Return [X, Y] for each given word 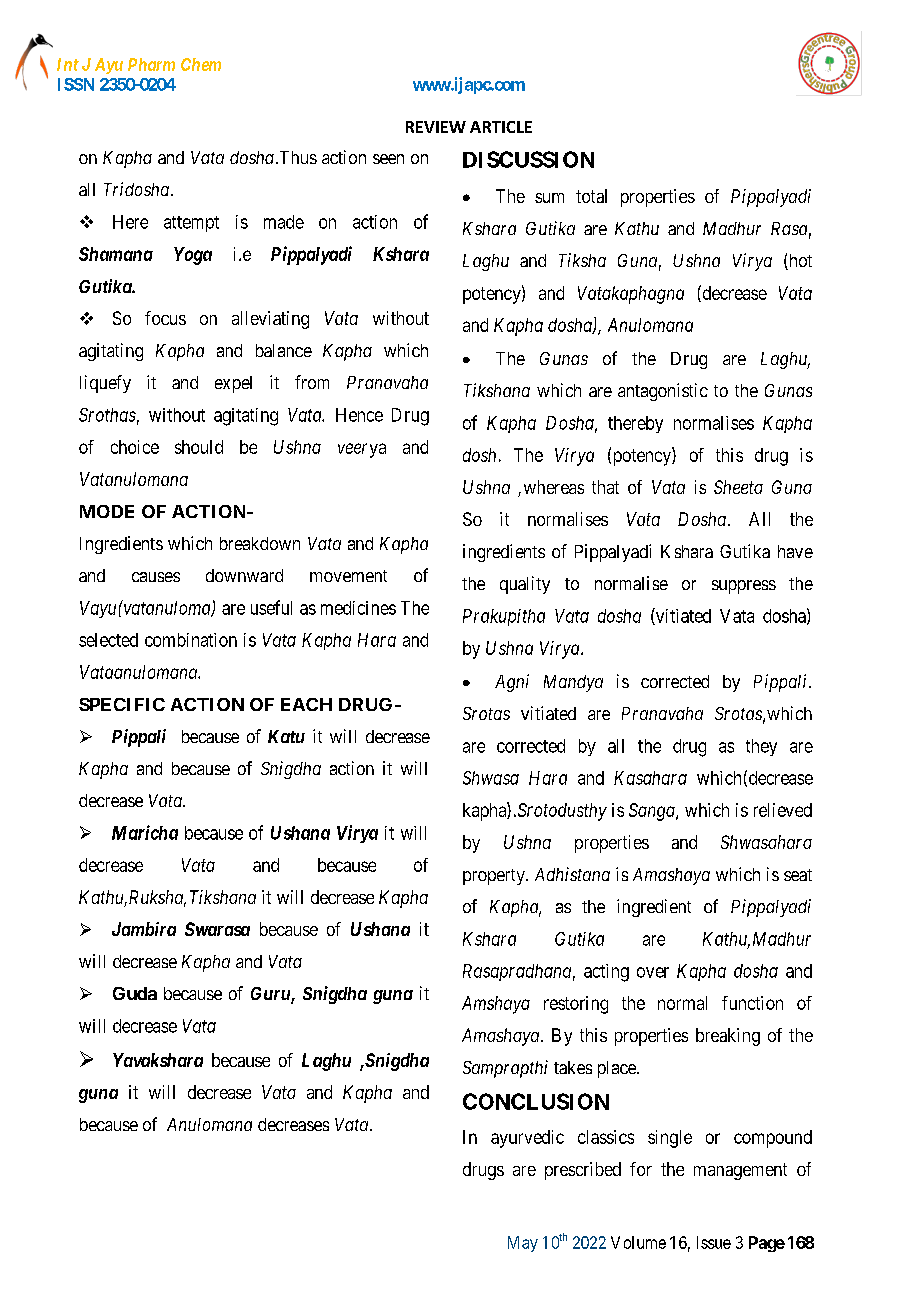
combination [191, 640]
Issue [714, 1242]
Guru [271, 995]
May [523, 1244]
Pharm [151, 64]
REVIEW [436, 127]
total [591, 196]
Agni [512, 683]
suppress [744, 587]
